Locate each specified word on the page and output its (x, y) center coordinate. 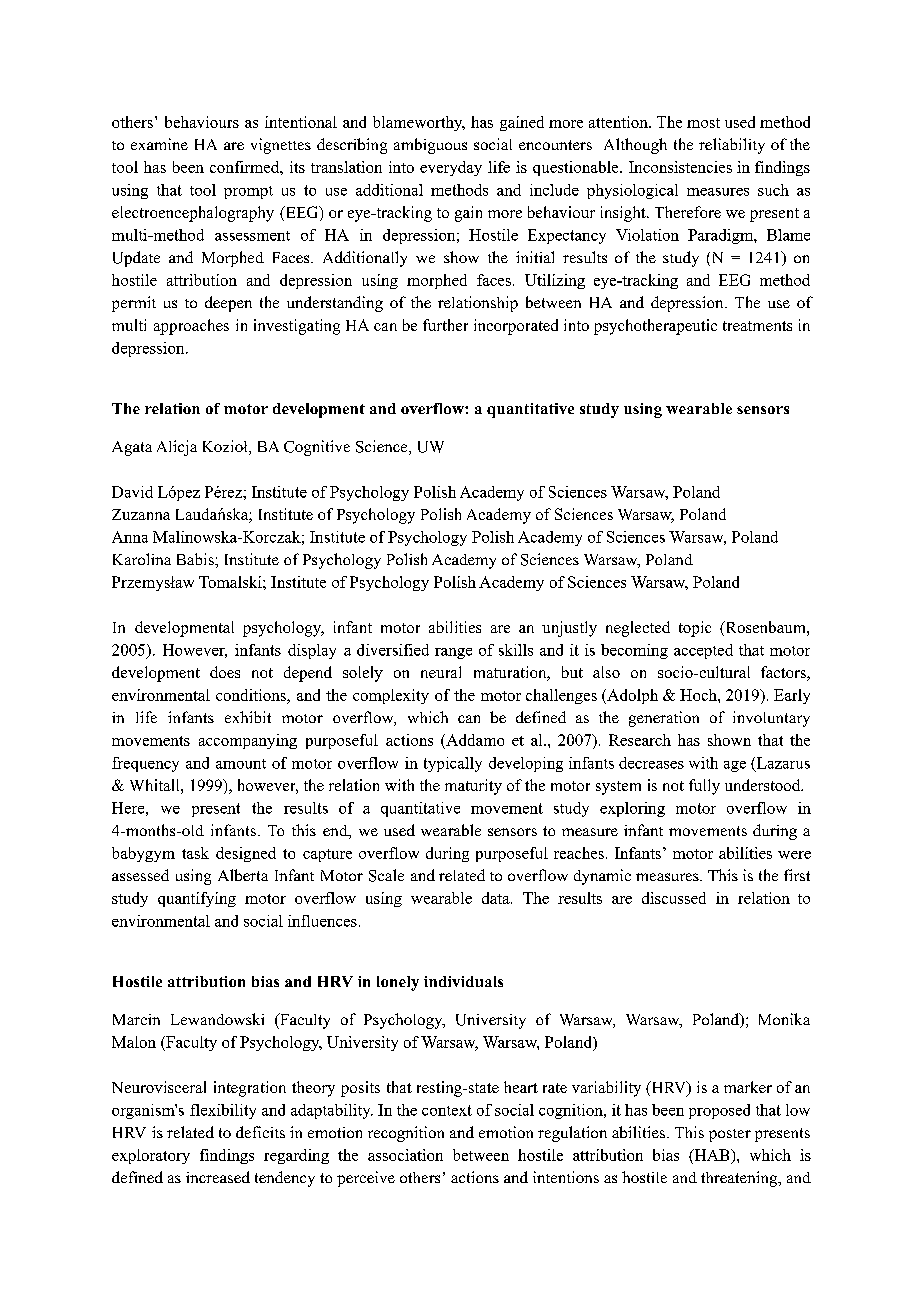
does (225, 672)
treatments (757, 326)
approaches (191, 327)
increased (218, 1177)
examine (159, 144)
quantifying (197, 899)
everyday (451, 168)
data (497, 898)
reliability (732, 146)
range (453, 653)
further (445, 325)
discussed (674, 898)
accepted (703, 651)
